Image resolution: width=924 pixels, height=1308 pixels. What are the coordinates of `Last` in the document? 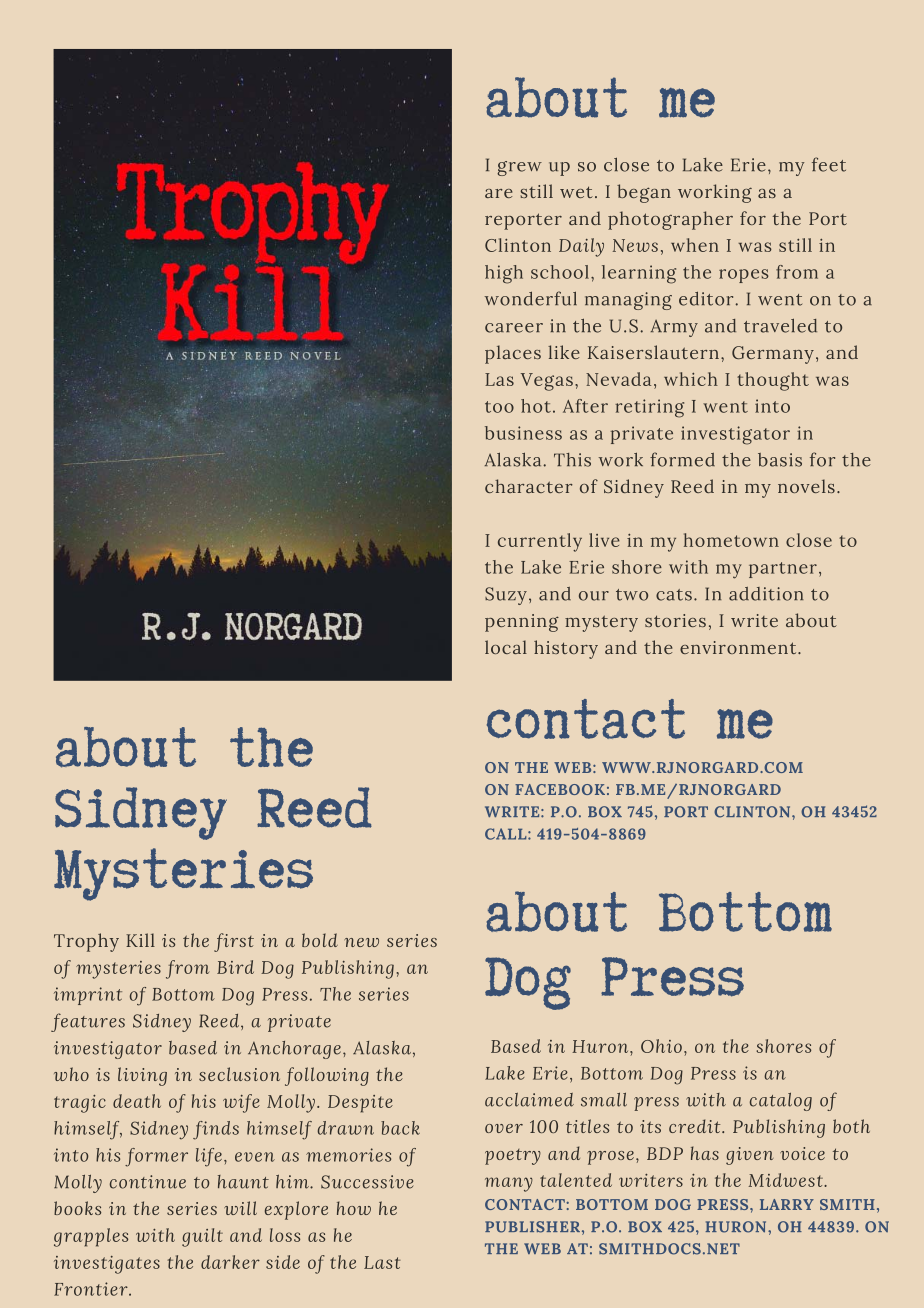 It's located at (382, 1262).
